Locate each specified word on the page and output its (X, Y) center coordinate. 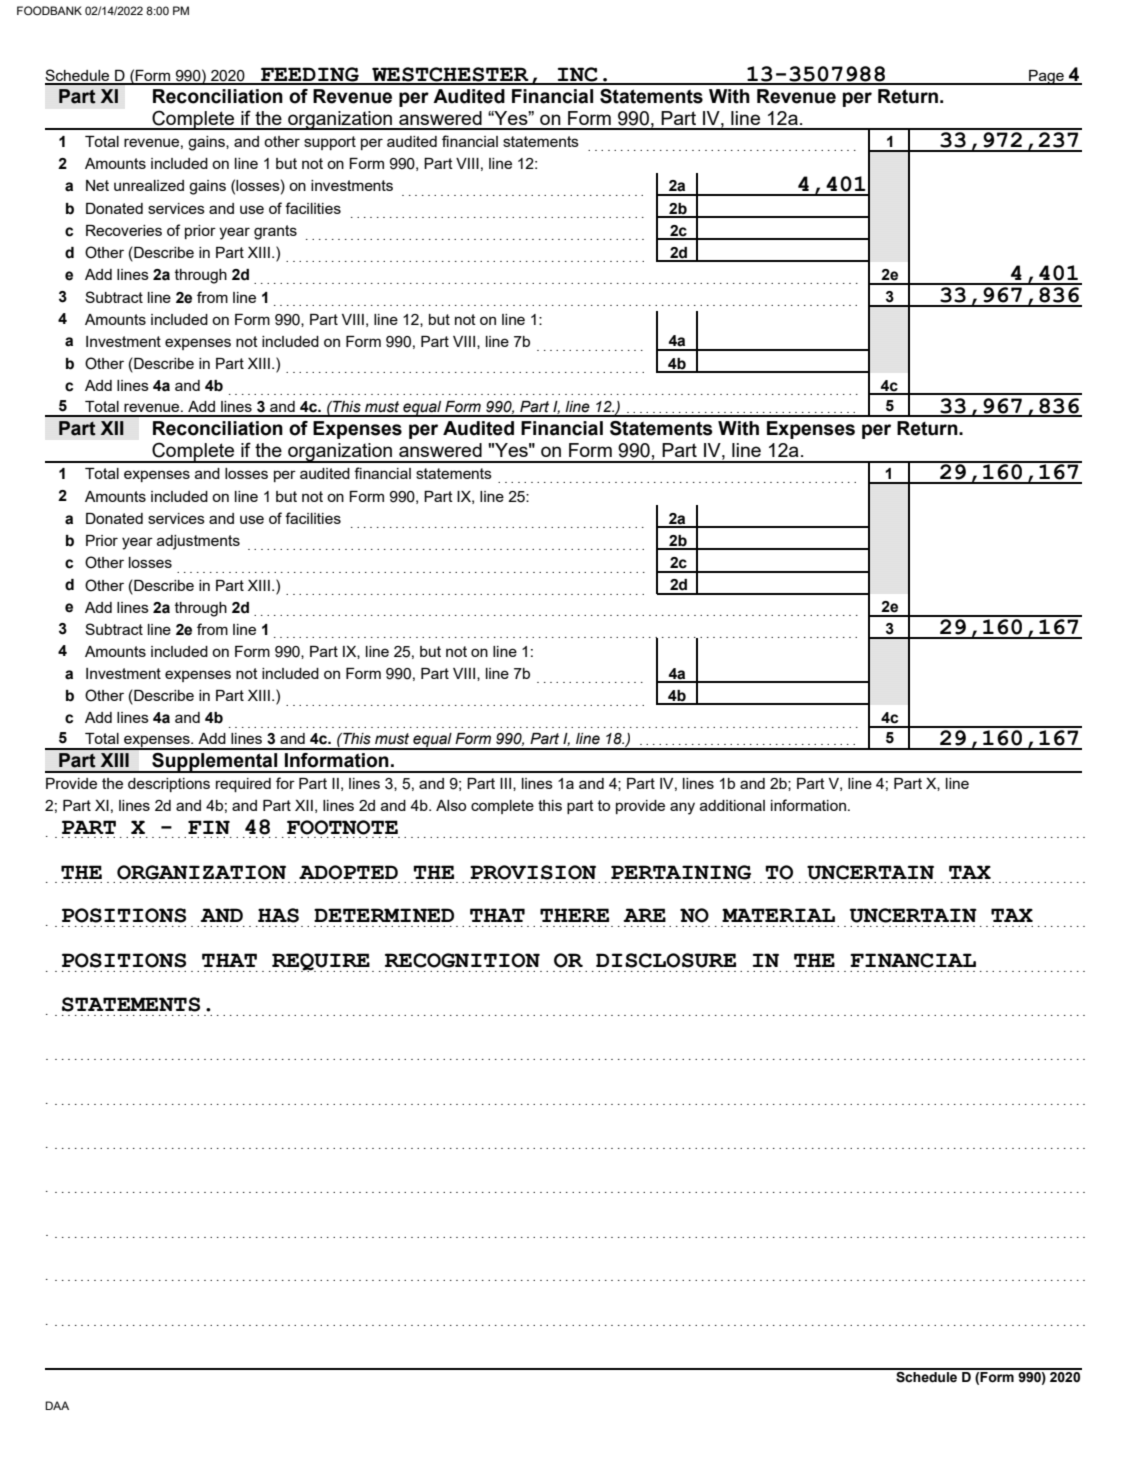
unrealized (149, 185)
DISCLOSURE (666, 960)
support (330, 143)
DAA (57, 1405)
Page (1046, 77)
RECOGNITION (462, 960)
